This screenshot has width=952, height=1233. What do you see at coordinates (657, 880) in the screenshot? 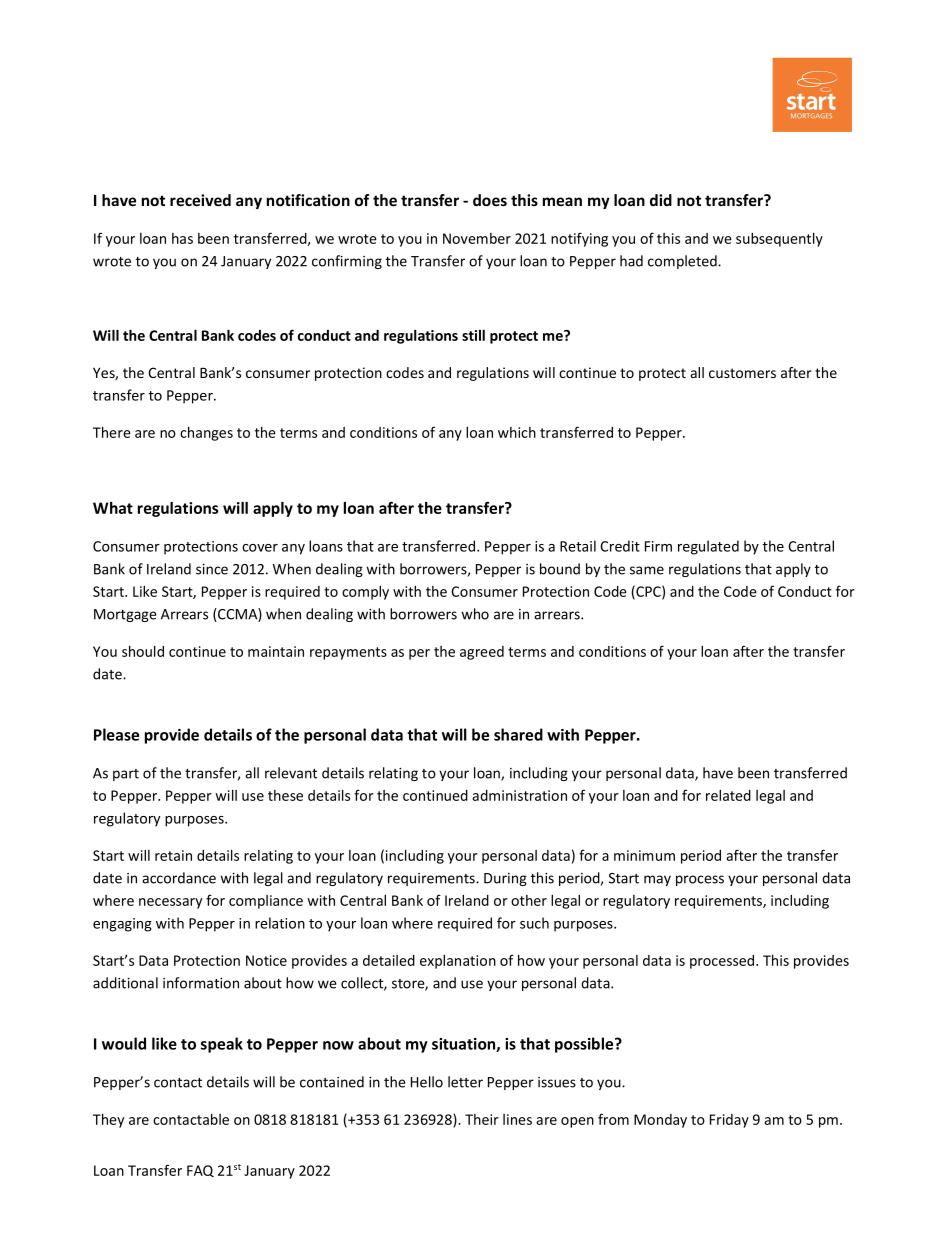
I see `may` at bounding box center [657, 880].
